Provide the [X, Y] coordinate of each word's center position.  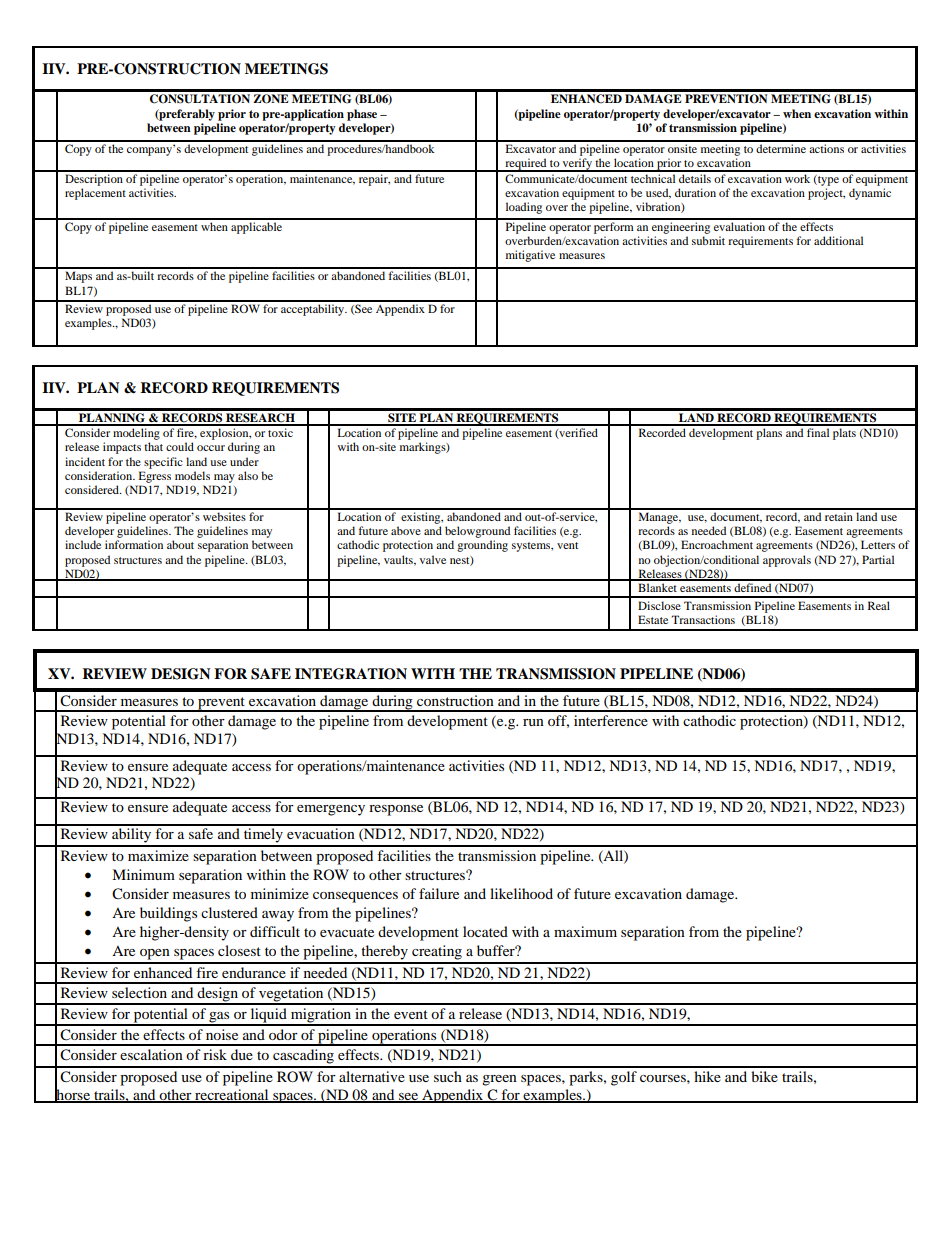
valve [433, 559]
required [526, 165]
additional [838, 240]
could [180, 446]
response [396, 810]
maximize [158, 855]
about [180, 544]
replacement [95, 194]
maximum [585, 931]
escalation [151, 1054]
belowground [477, 532]
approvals [787, 561]
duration [695, 192]
